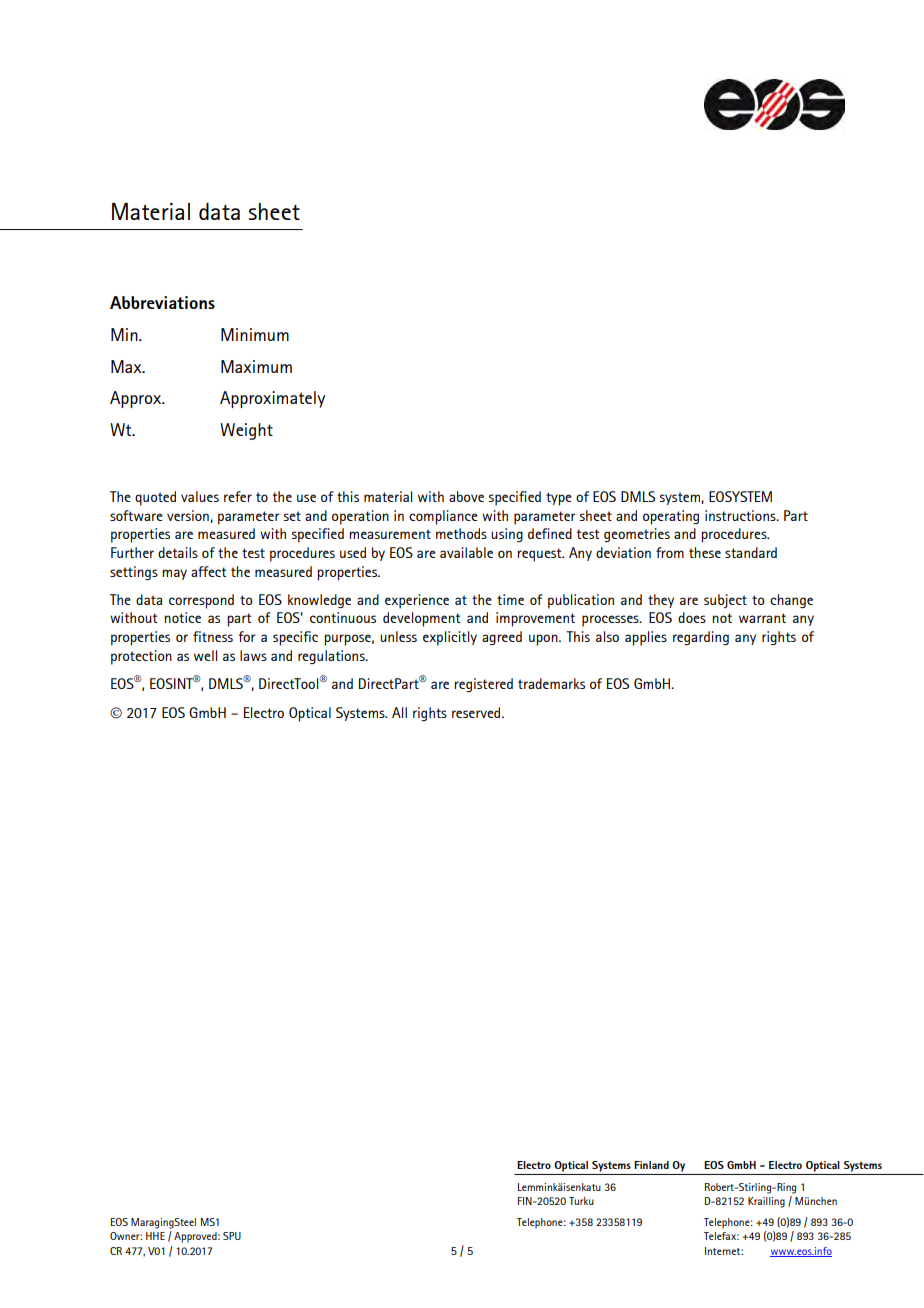  I want to click on Minimum, so click(255, 334).
